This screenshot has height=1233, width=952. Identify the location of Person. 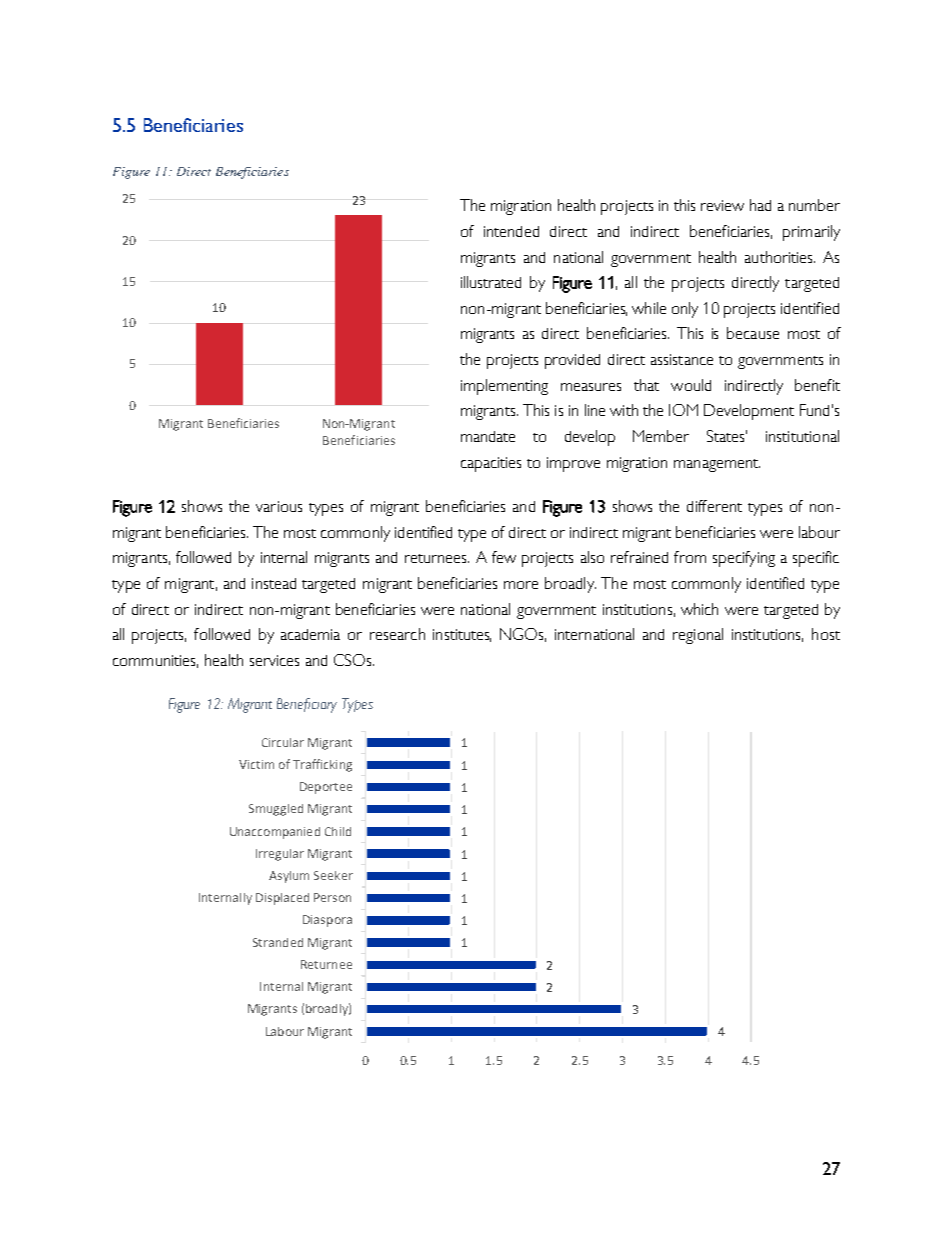
(332, 897).
